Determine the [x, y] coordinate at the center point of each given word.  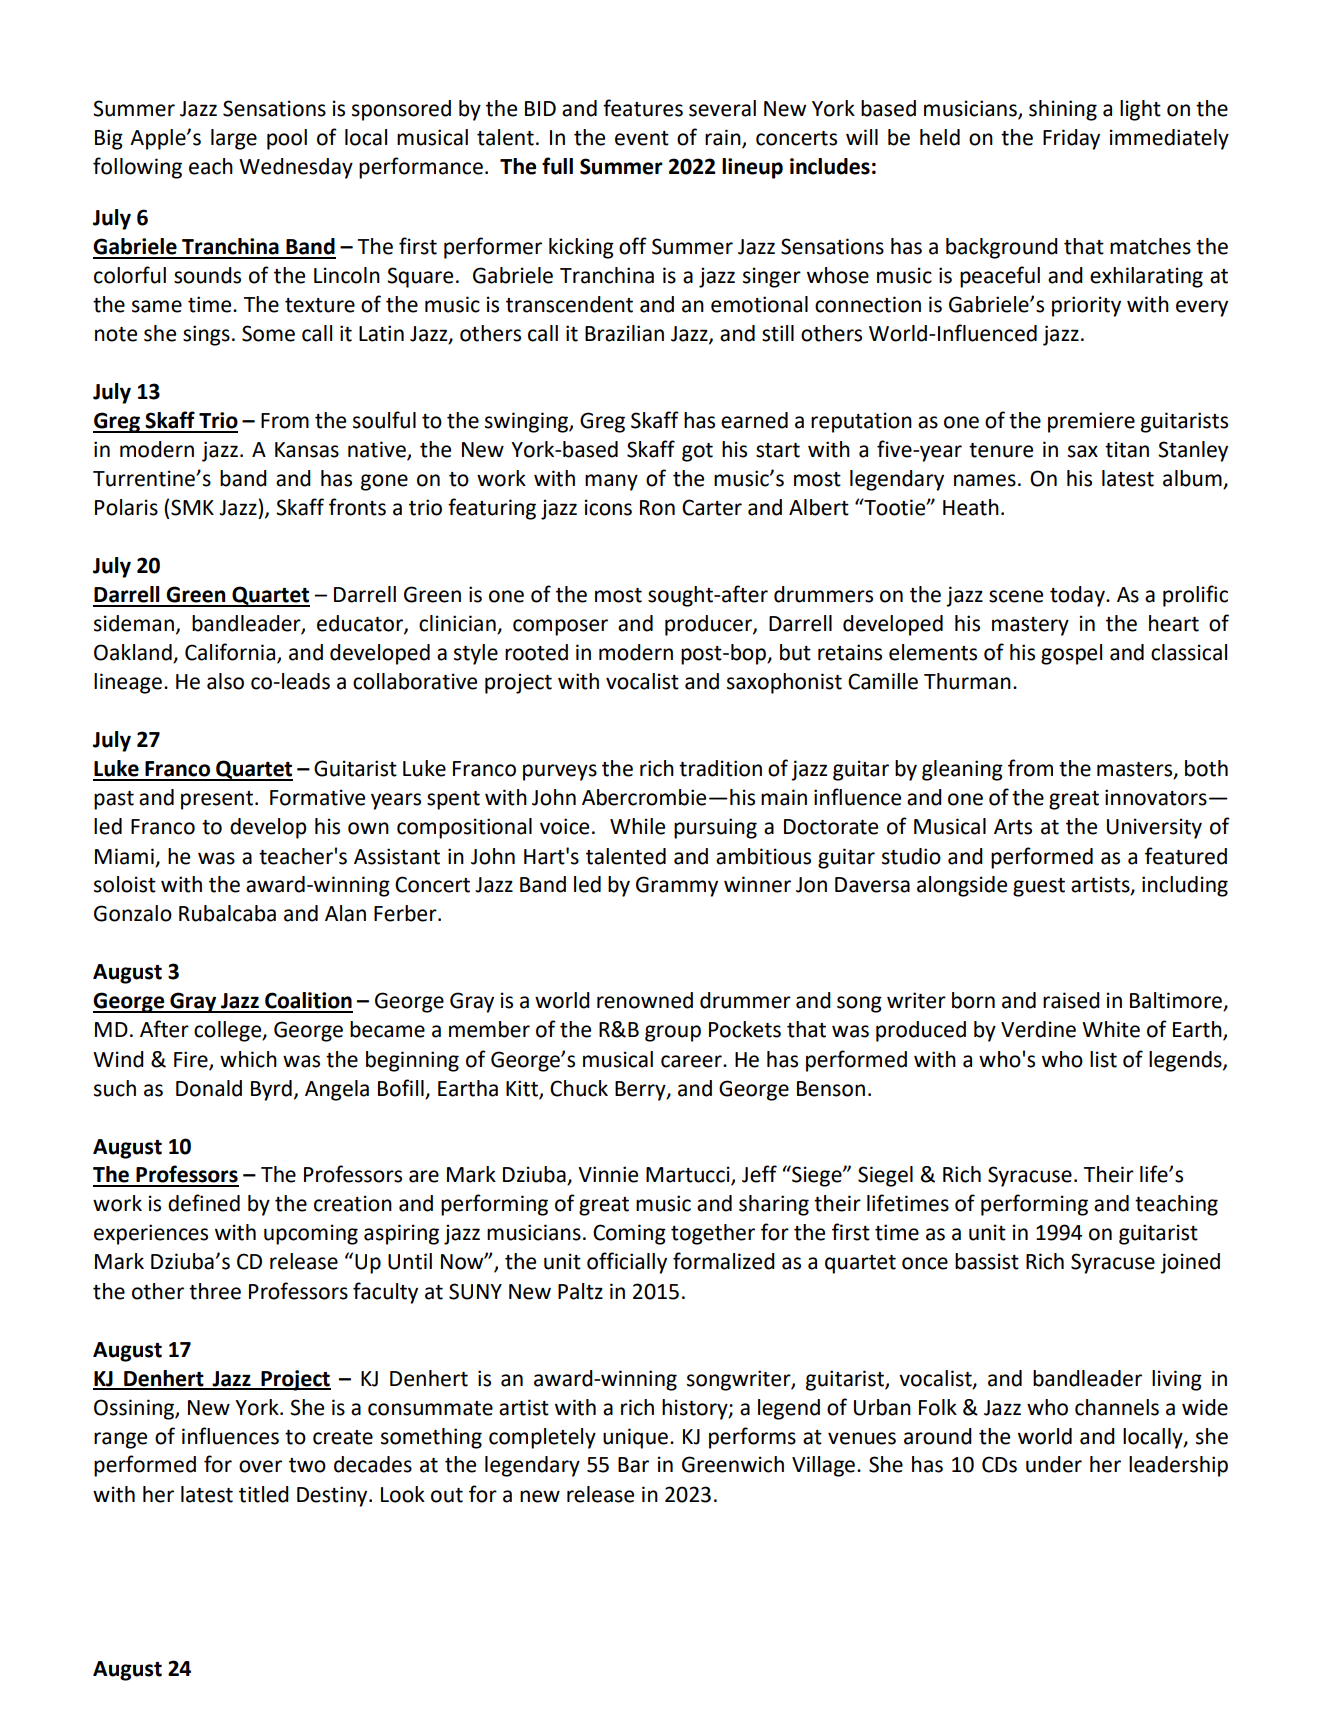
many [611, 482]
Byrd [271, 1090]
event [642, 138]
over [260, 1466]
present [217, 800]
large [234, 139]
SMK [192, 507]
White [1111, 1029]
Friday [1071, 139]
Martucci [689, 1175]
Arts [1013, 827]
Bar [633, 1465]
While [637, 826]
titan [1127, 449]
